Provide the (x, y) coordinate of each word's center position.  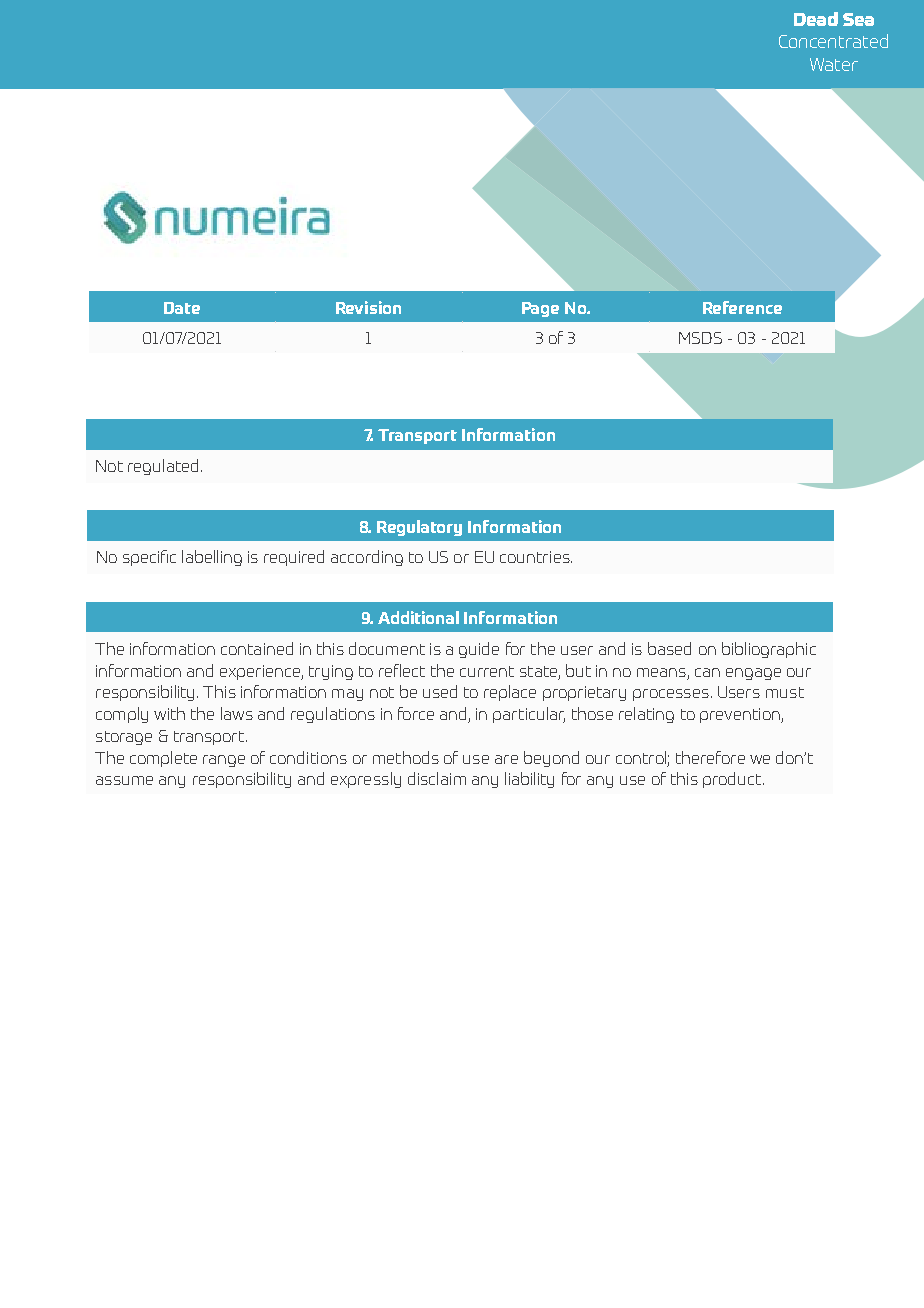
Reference (742, 307)
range (224, 761)
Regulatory (419, 528)
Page (540, 309)
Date (182, 308)
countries (536, 557)
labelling (212, 558)
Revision (368, 307)
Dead (816, 19)
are (506, 759)
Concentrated (833, 41)
